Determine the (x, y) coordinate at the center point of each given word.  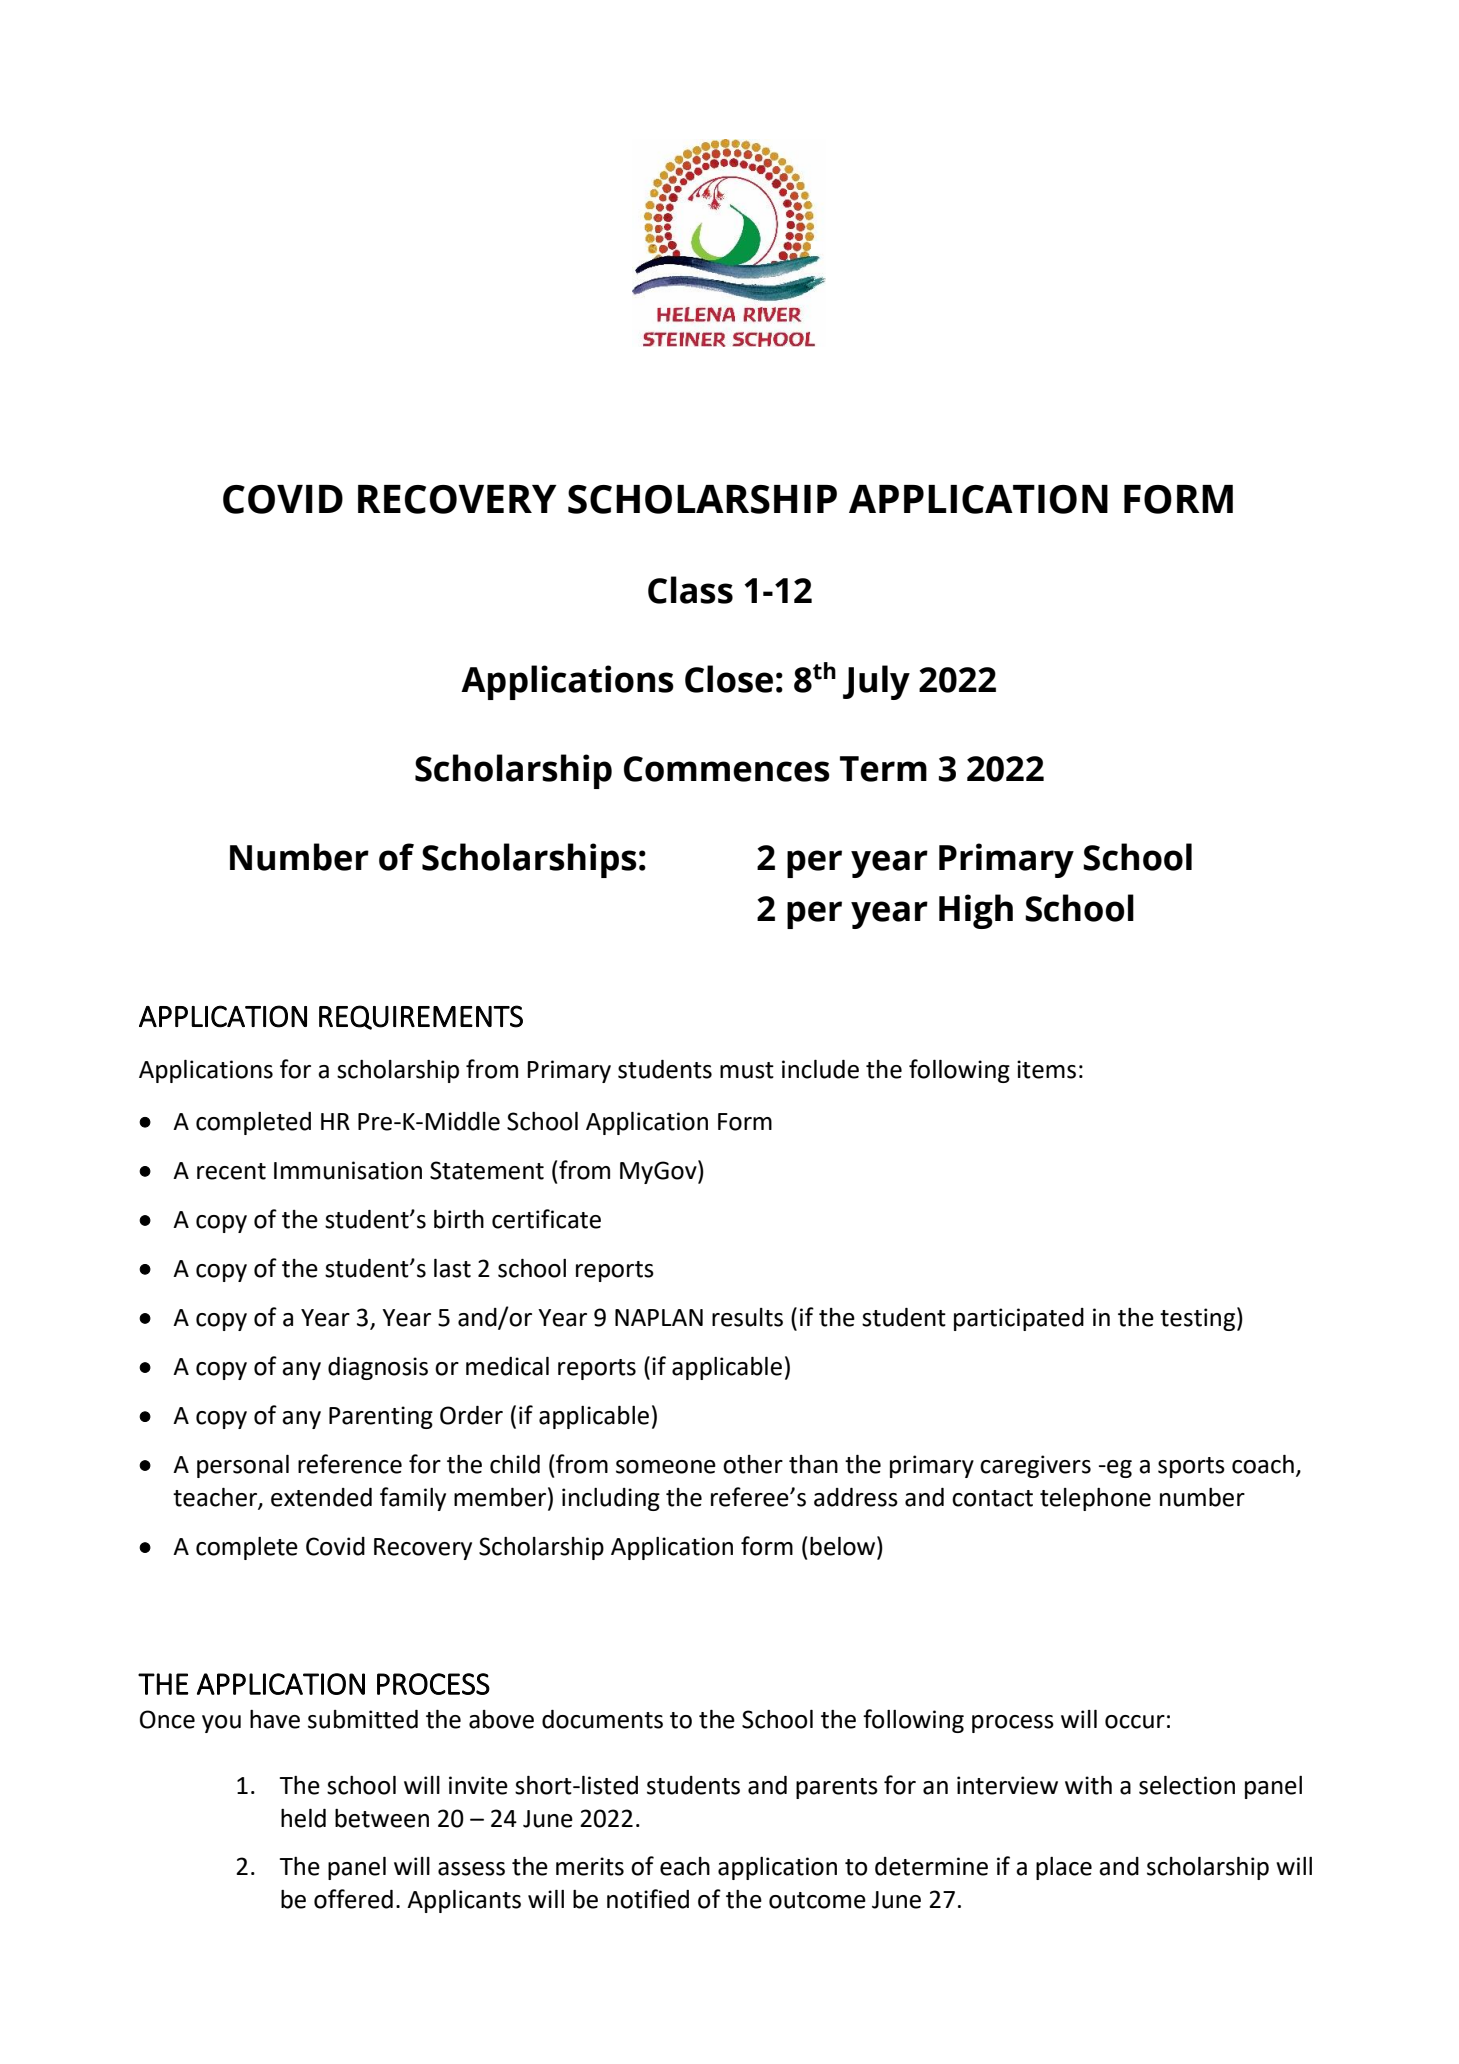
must (747, 1070)
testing (1199, 1319)
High (976, 911)
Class (690, 590)
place (1064, 1868)
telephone (1095, 1499)
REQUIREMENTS (421, 1017)
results (747, 1317)
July (876, 682)
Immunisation (348, 1170)
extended (321, 1497)
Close (729, 679)
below (844, 1546)
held (303, 1818)
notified (648, 1899)
